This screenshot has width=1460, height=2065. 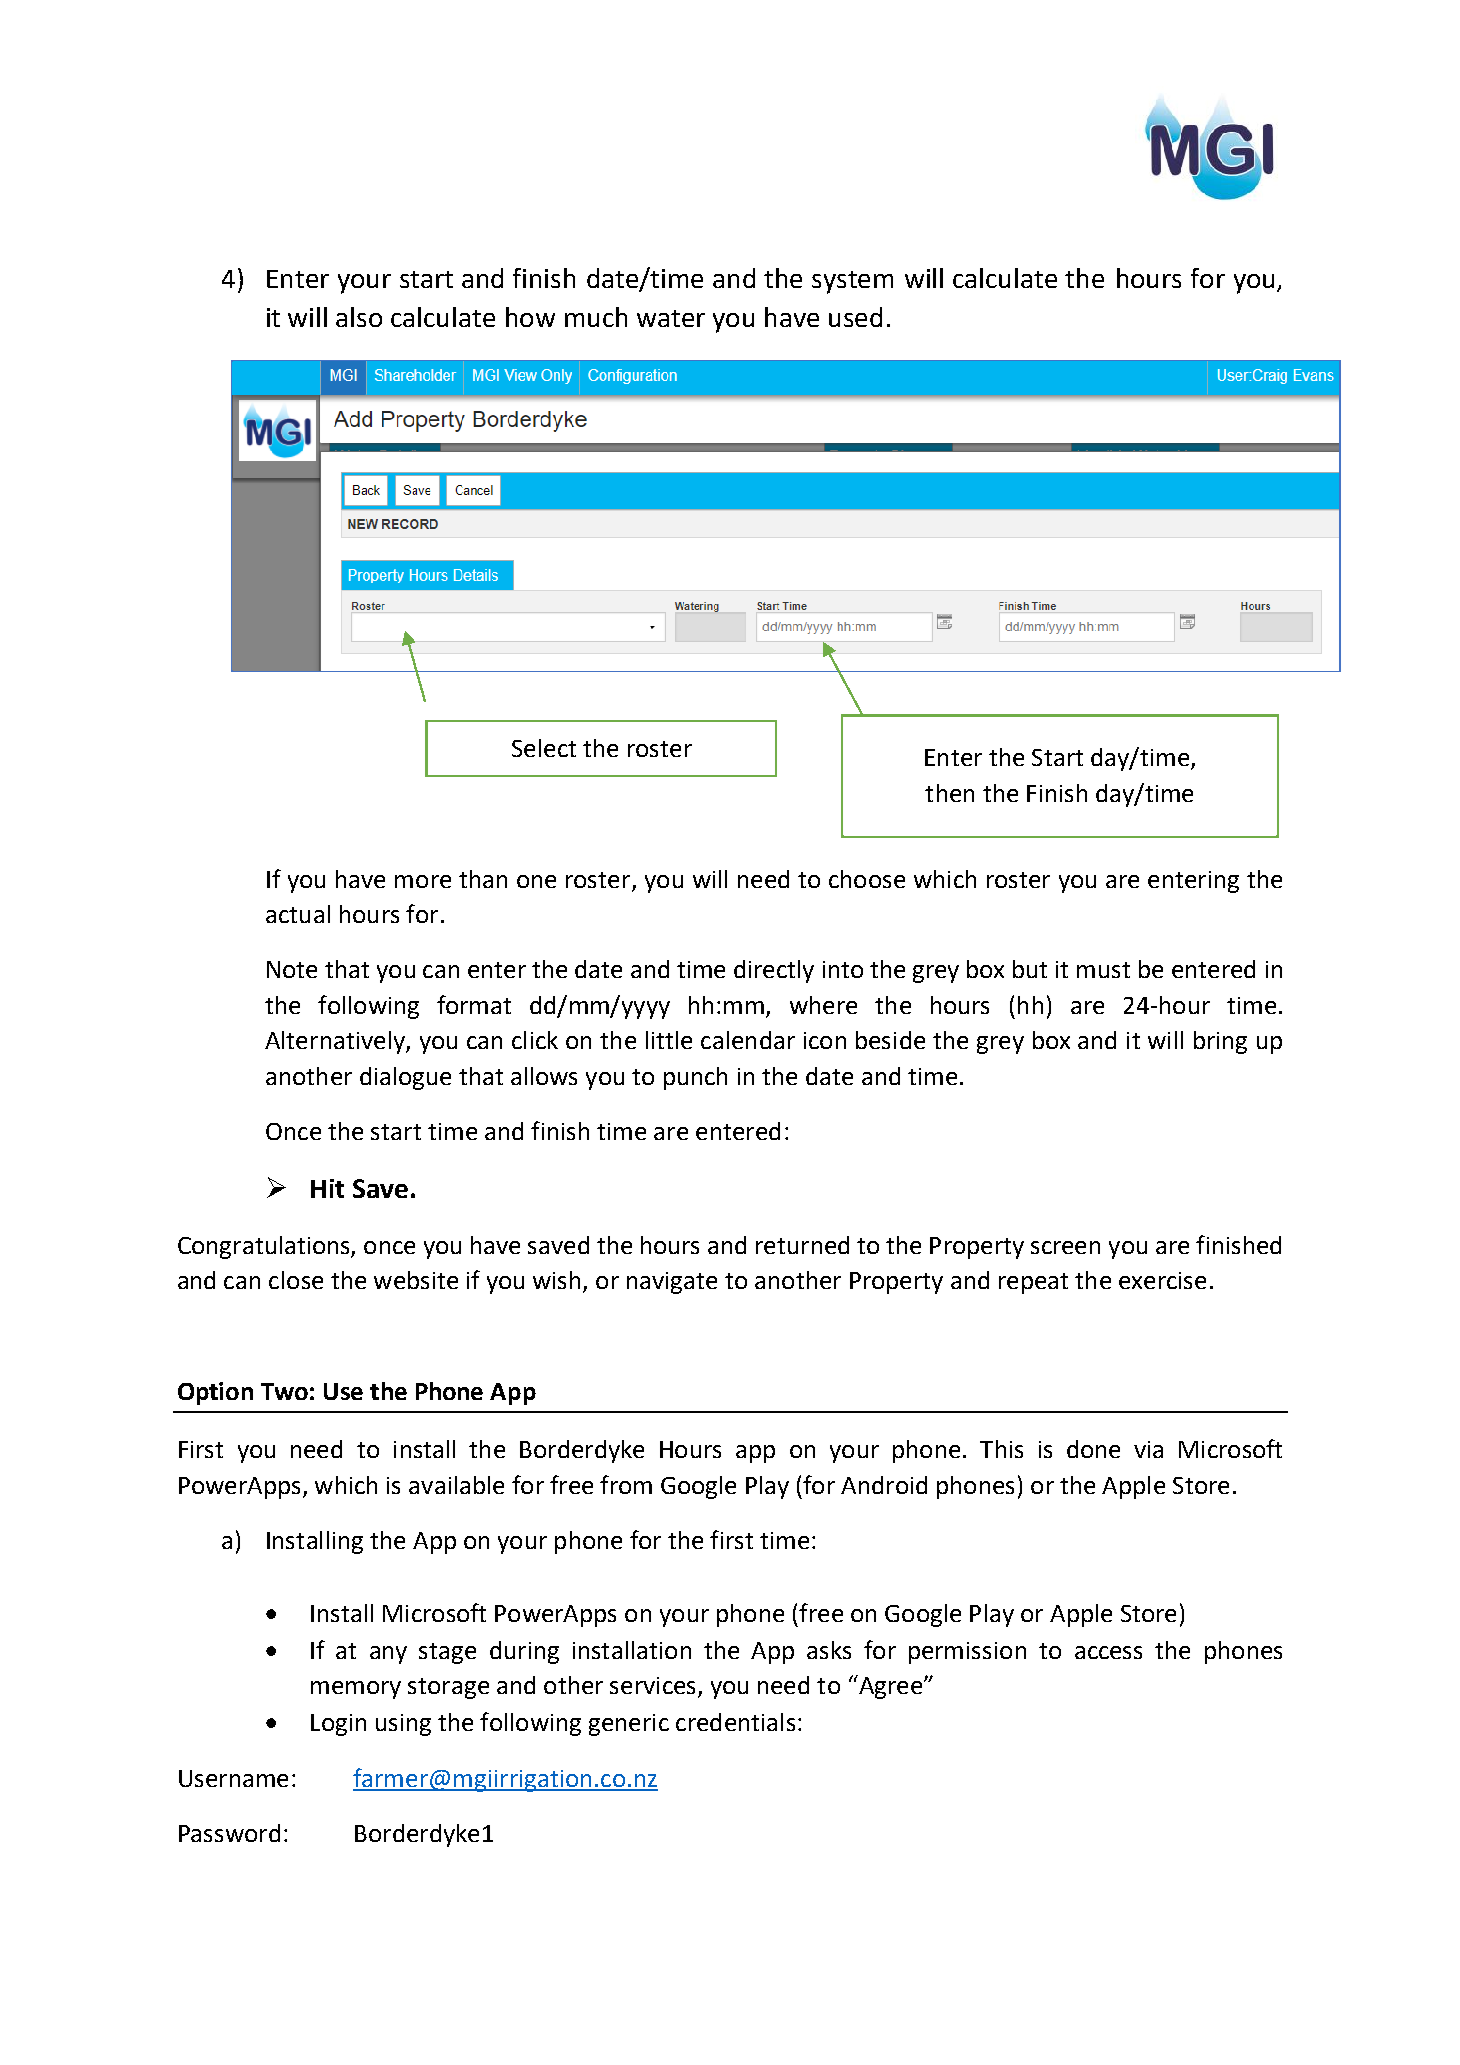 What do you see at coordinates (735, 1722) in the screenshot?
I see `credentials` at bounding box center [735, 1722].
